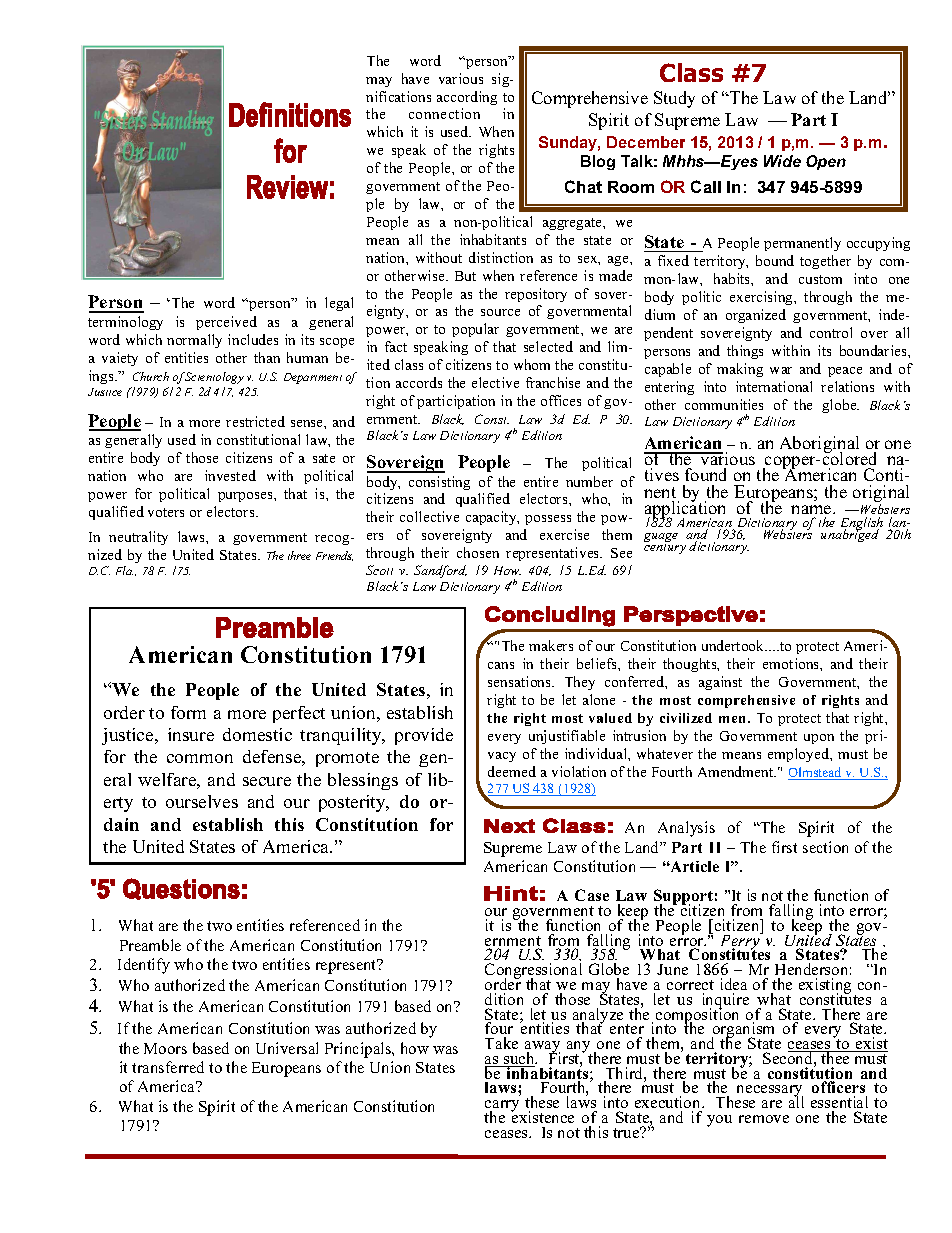  Describe the element at coordinates (512, 771) in the screenshot. I see `deemed` at that location.
